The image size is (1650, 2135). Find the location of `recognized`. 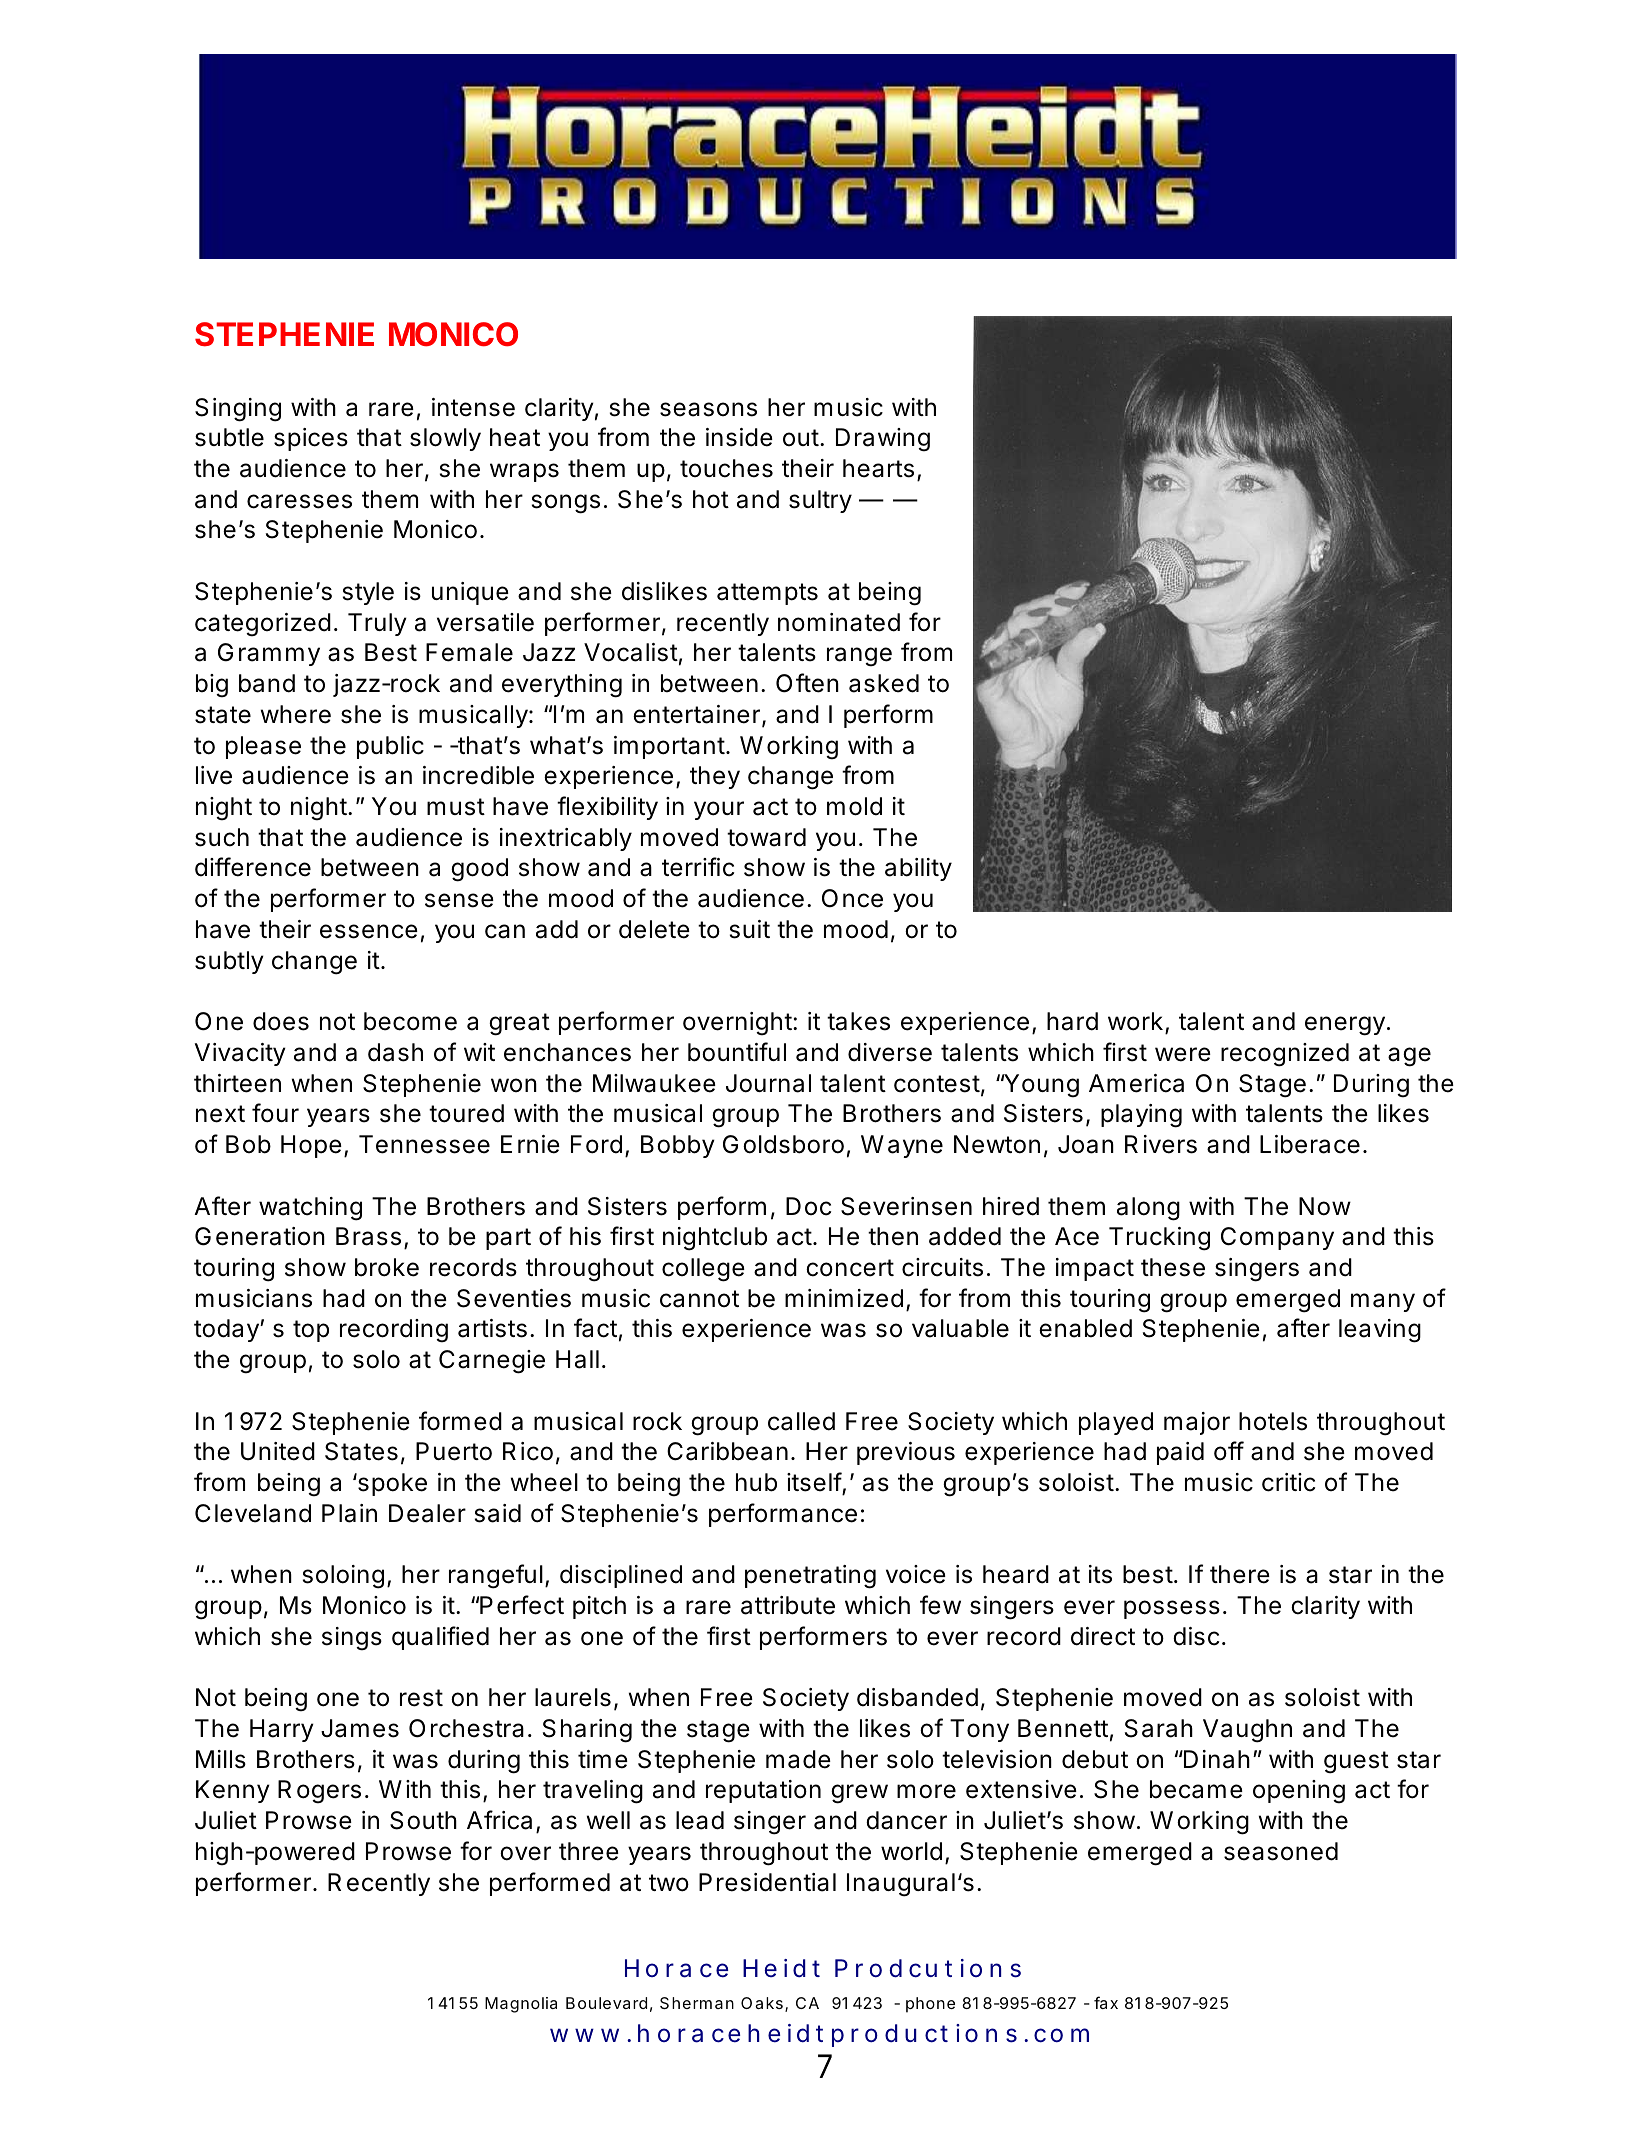

recognized is located at coordinates (1285, 1055).
